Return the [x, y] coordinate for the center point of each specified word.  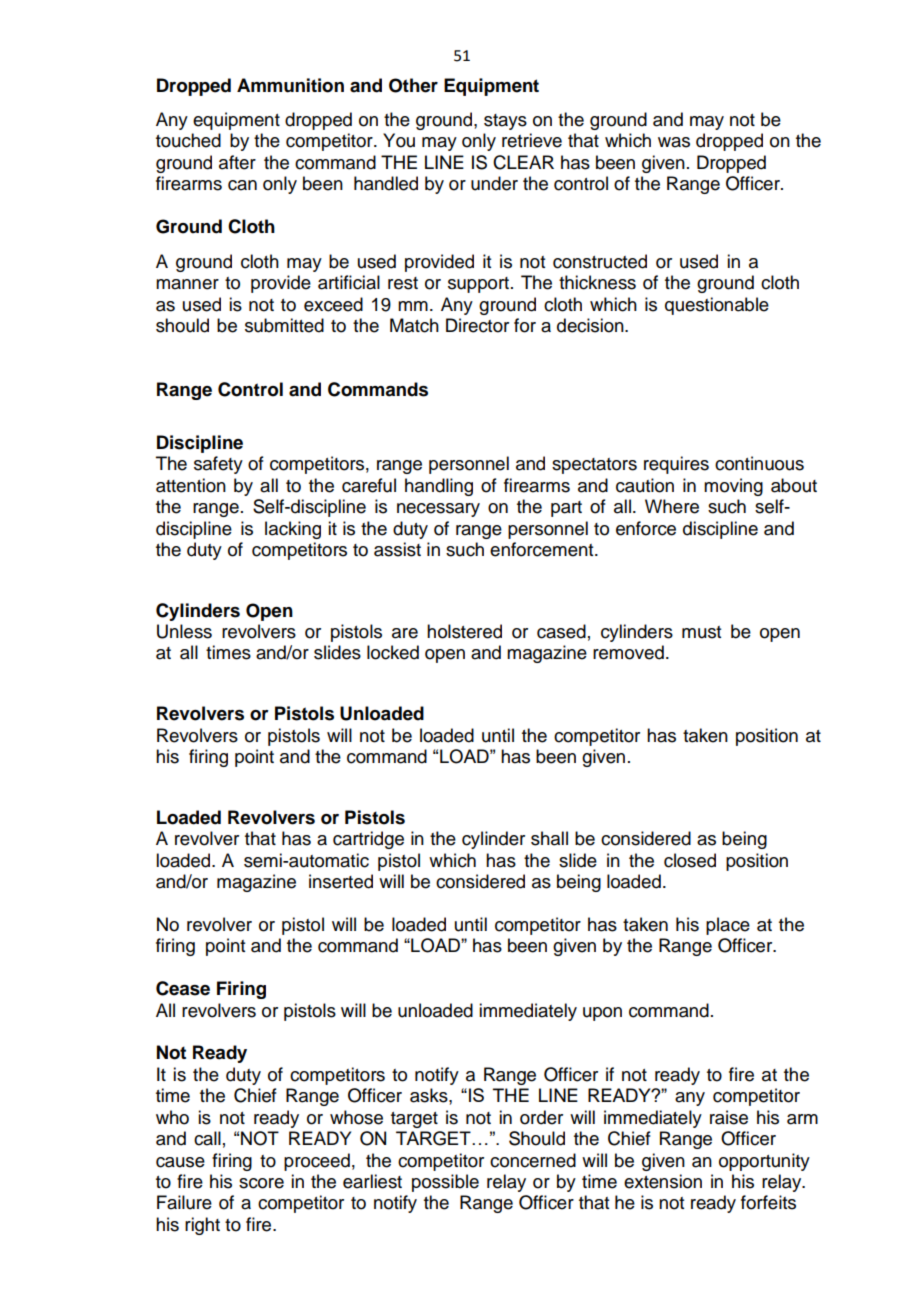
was [674, 142]
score [261, 1183]
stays [505, 122]
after [237, 162]
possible [445, 1183]
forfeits [768, 1202]
